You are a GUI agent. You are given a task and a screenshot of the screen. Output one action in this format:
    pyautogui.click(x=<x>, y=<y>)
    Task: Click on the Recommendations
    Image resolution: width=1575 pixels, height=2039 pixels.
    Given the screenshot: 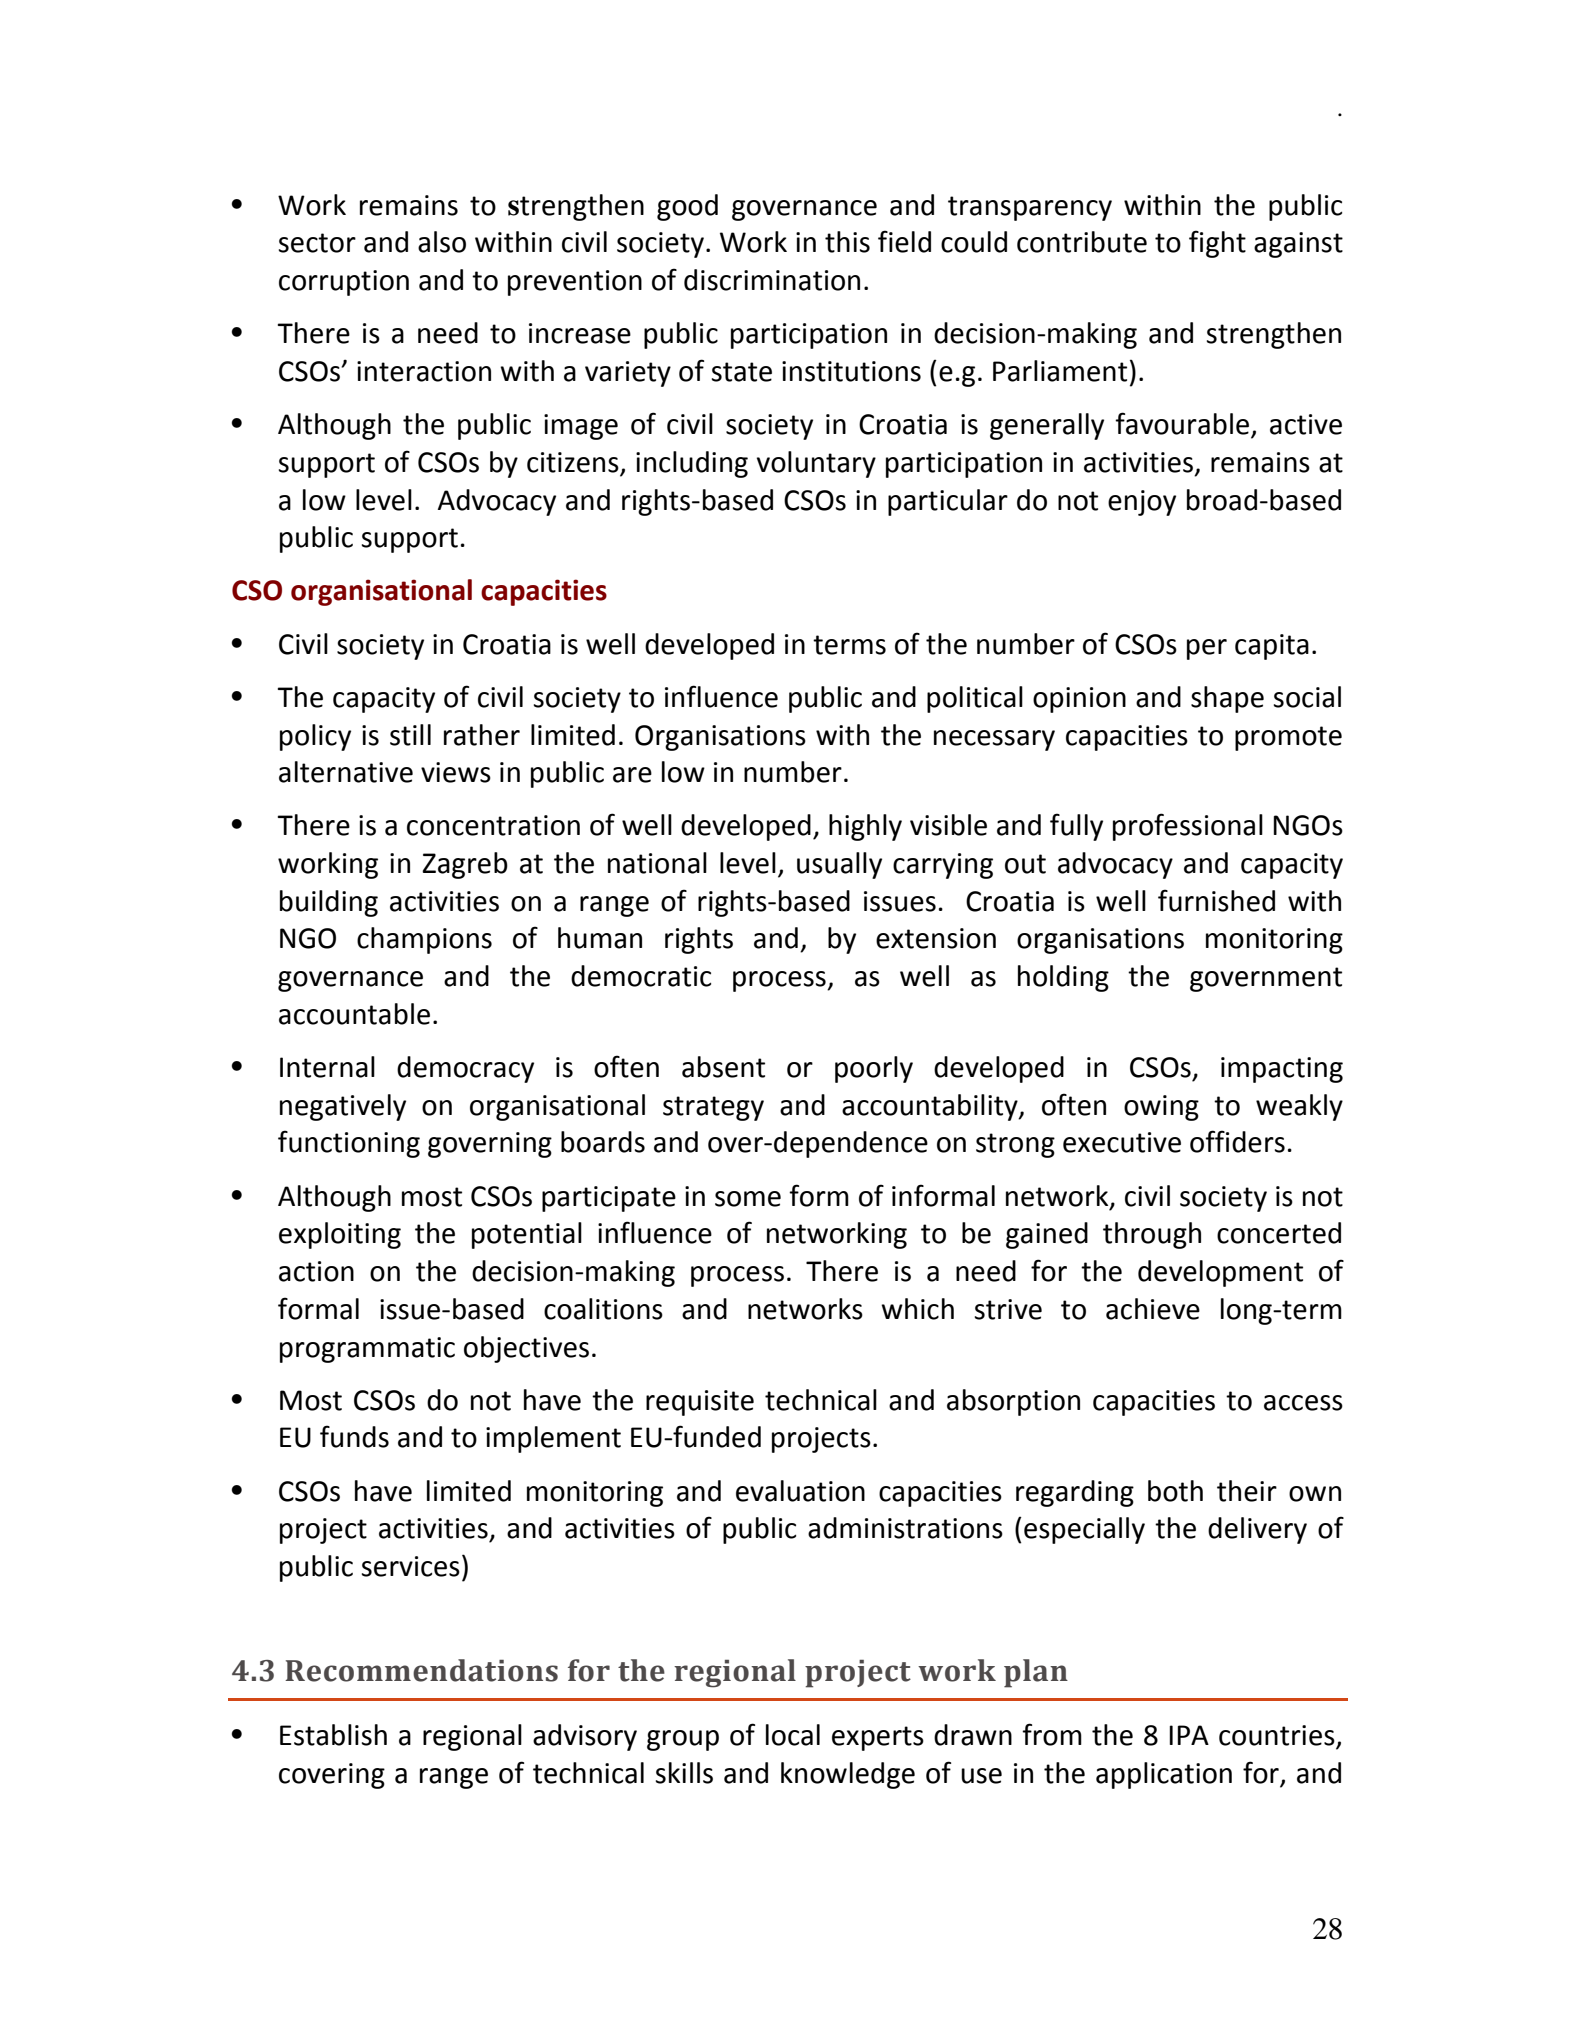 What is the action you would take?
    pyautogui.click(x=421, y=1670)
